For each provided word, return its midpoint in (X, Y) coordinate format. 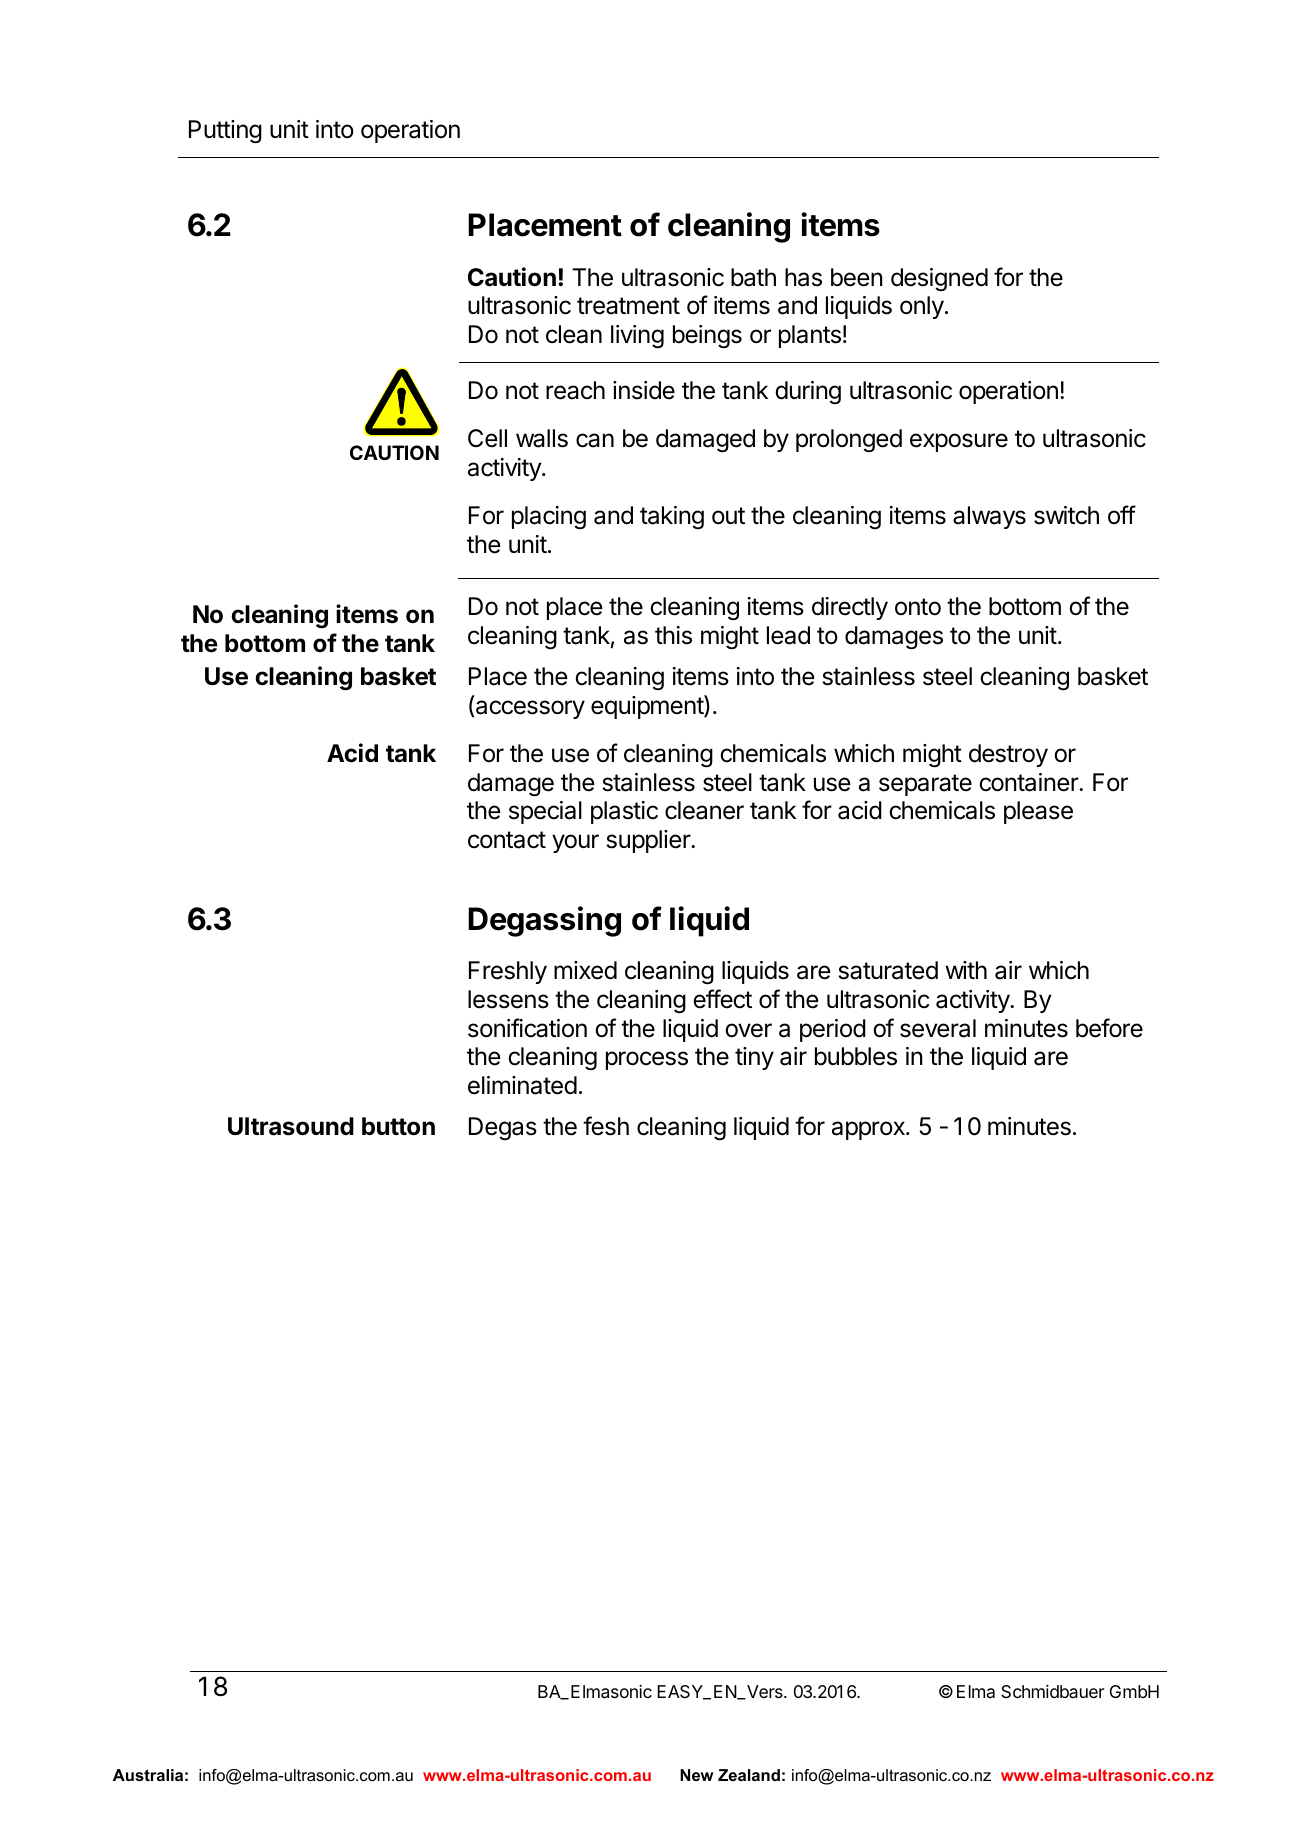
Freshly (508, 972)
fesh (606, 1126)
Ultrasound (291, 1126)
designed (939, 279)
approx (869, 1130)
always (989, 517)
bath (753, 277)
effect (722, 999)
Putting (225, 132)
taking (672, 517)
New (696, 1775)
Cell (487, 438)
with (966, 970)
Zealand (749, 1775)
